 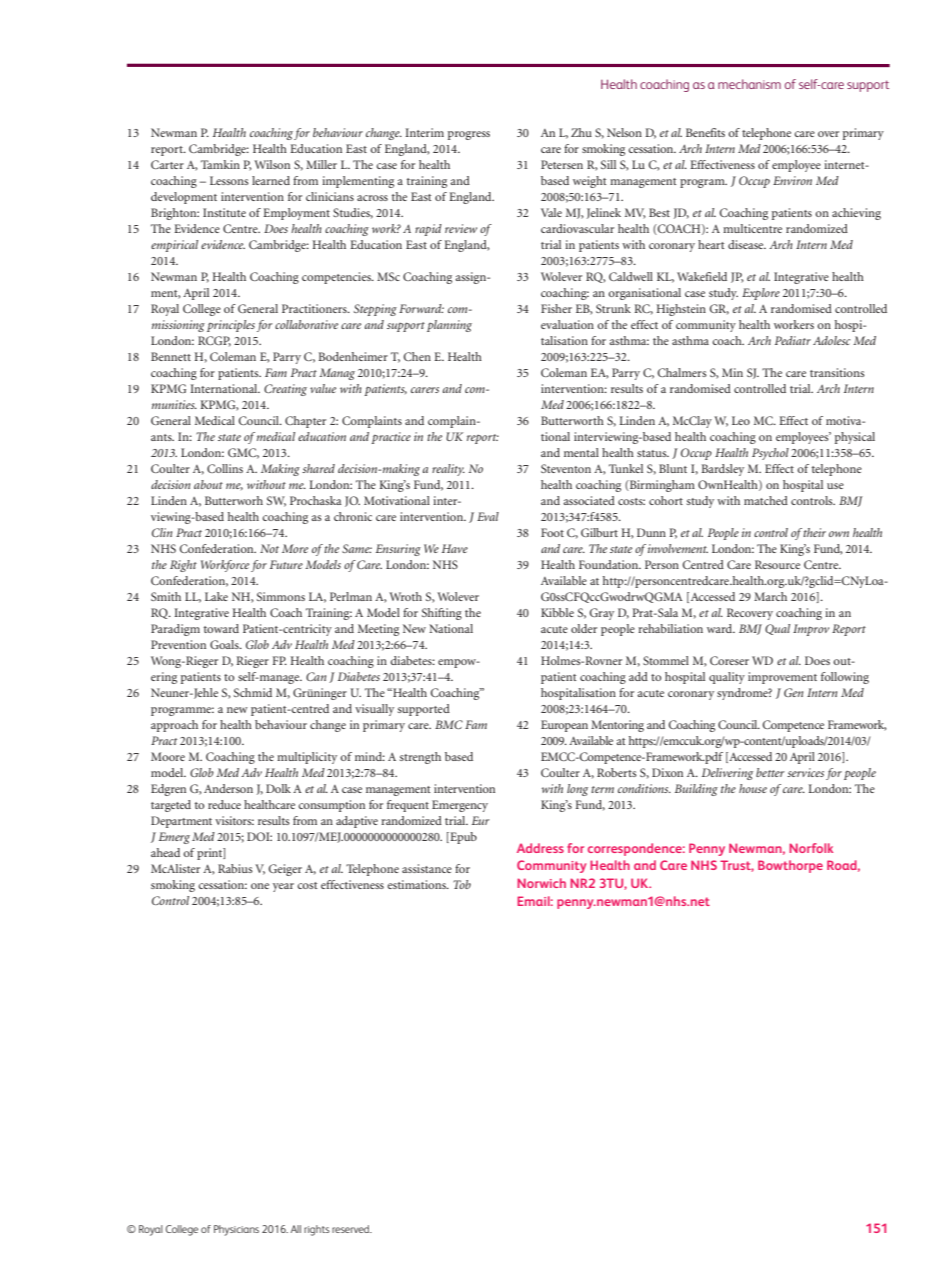 I want to click on Address, so click(x=540, y=848).
